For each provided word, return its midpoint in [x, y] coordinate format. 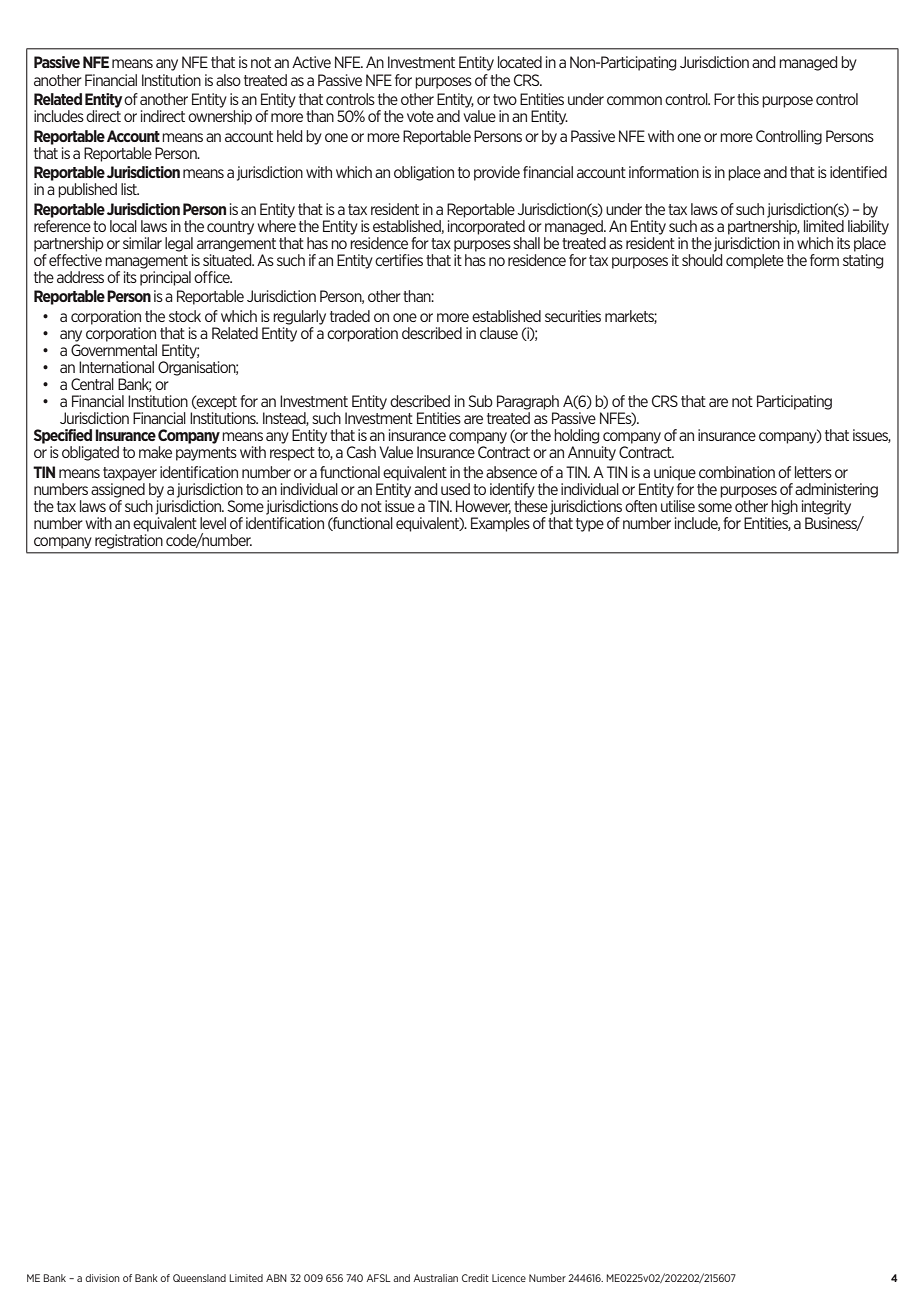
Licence [509, 1278]
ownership [220, 117]
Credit [475, 1278]
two [505, 99]
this [748, 99]
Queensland [199, 1278]
